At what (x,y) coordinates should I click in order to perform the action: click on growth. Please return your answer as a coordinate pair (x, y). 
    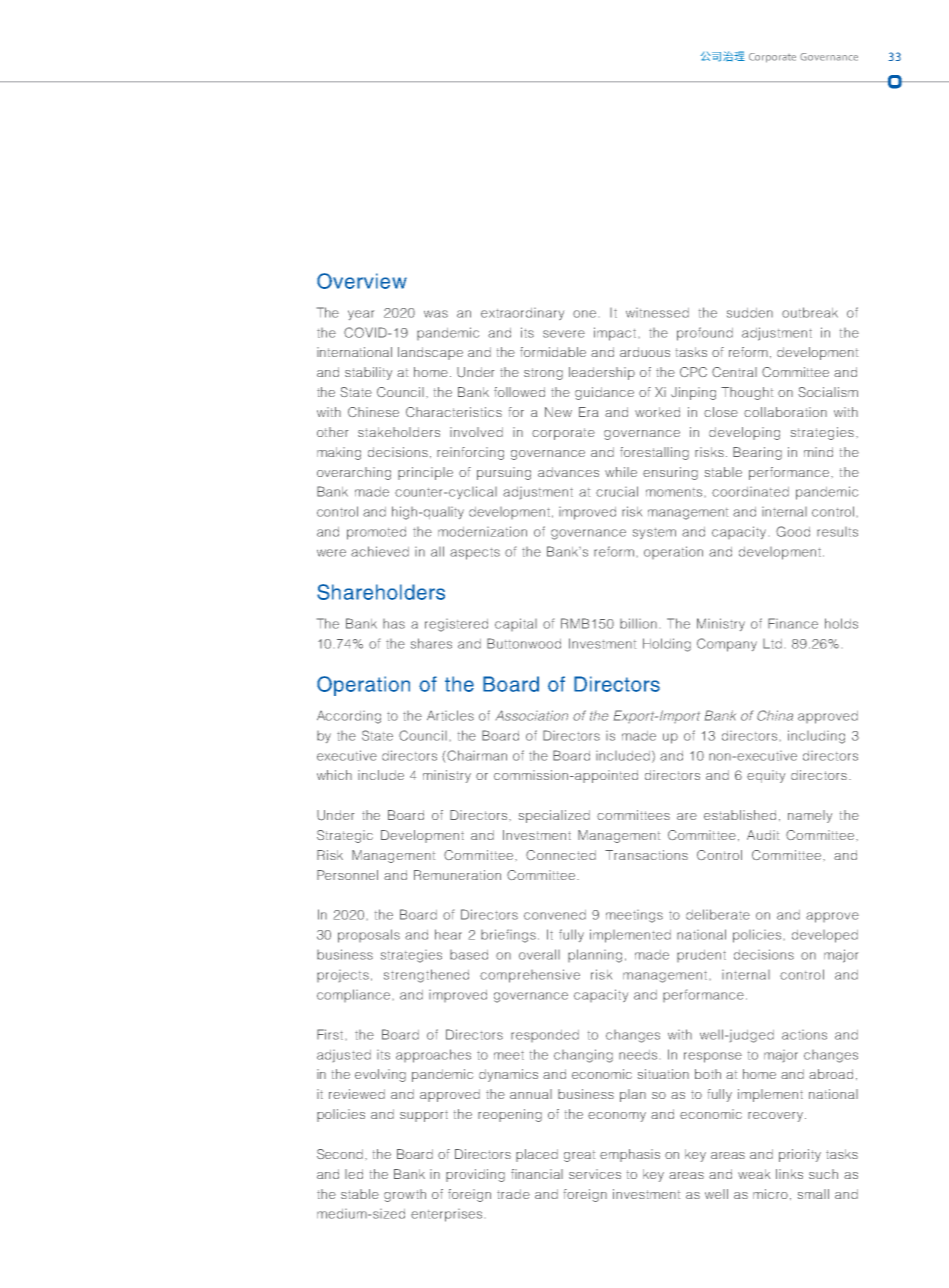
    Looking at the image, I should click on (405, 1195).
